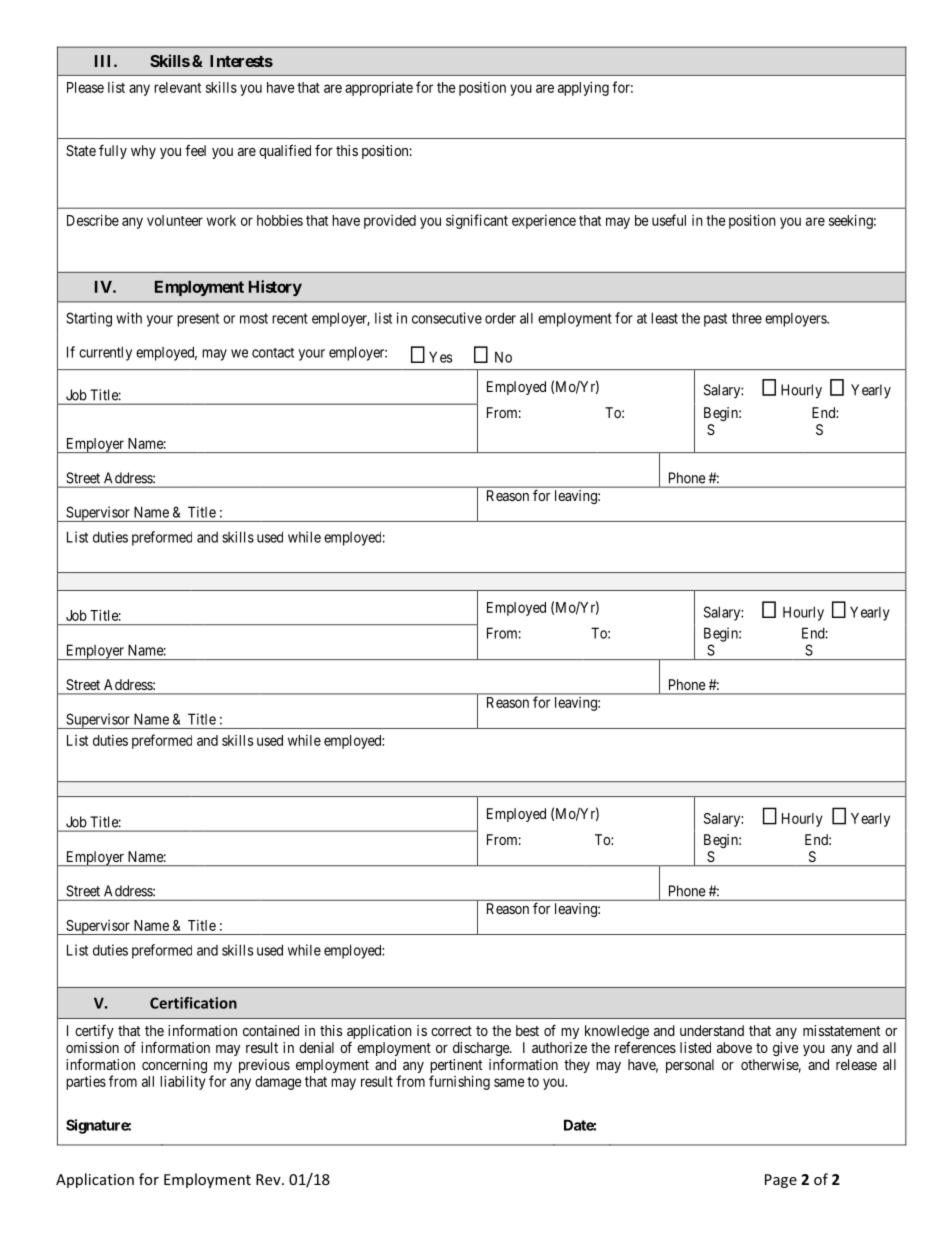 The height and width of the image is (1233, 952). Describe the element at coordinates (183, 1082) in the image. I see `liability` at that location.
